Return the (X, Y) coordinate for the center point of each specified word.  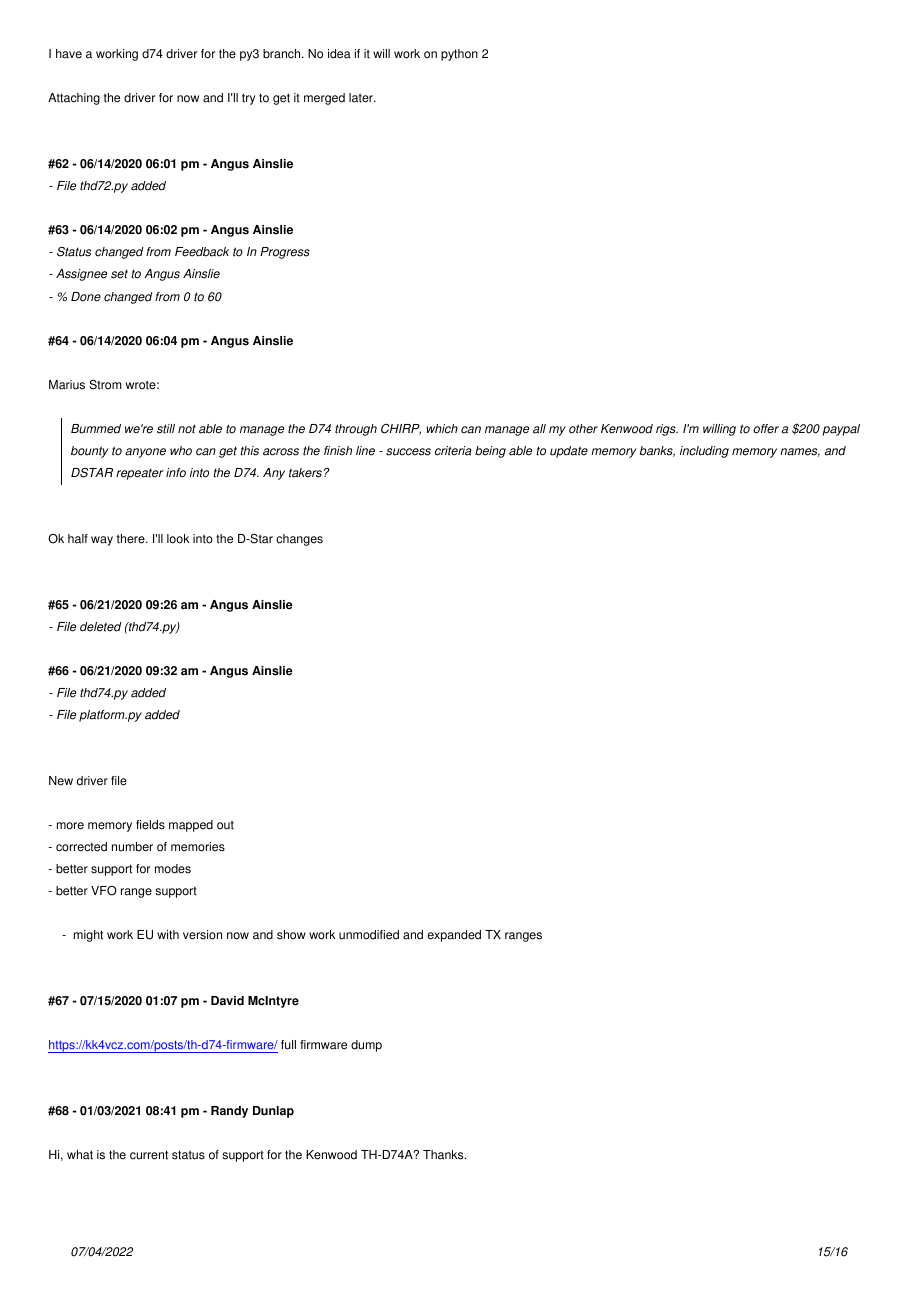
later (362, 98)
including (704, 452)
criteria (453, 451)
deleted (101, 627)
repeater (140, 474)
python (459, 55)
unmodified (369, 935)
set (119, 274)
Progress (285, 253)
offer (766, 429)
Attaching (74, 99)
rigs (667, 430)
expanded (454, 936)
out (225, 825)
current (149, 1155)
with (168, 935)
